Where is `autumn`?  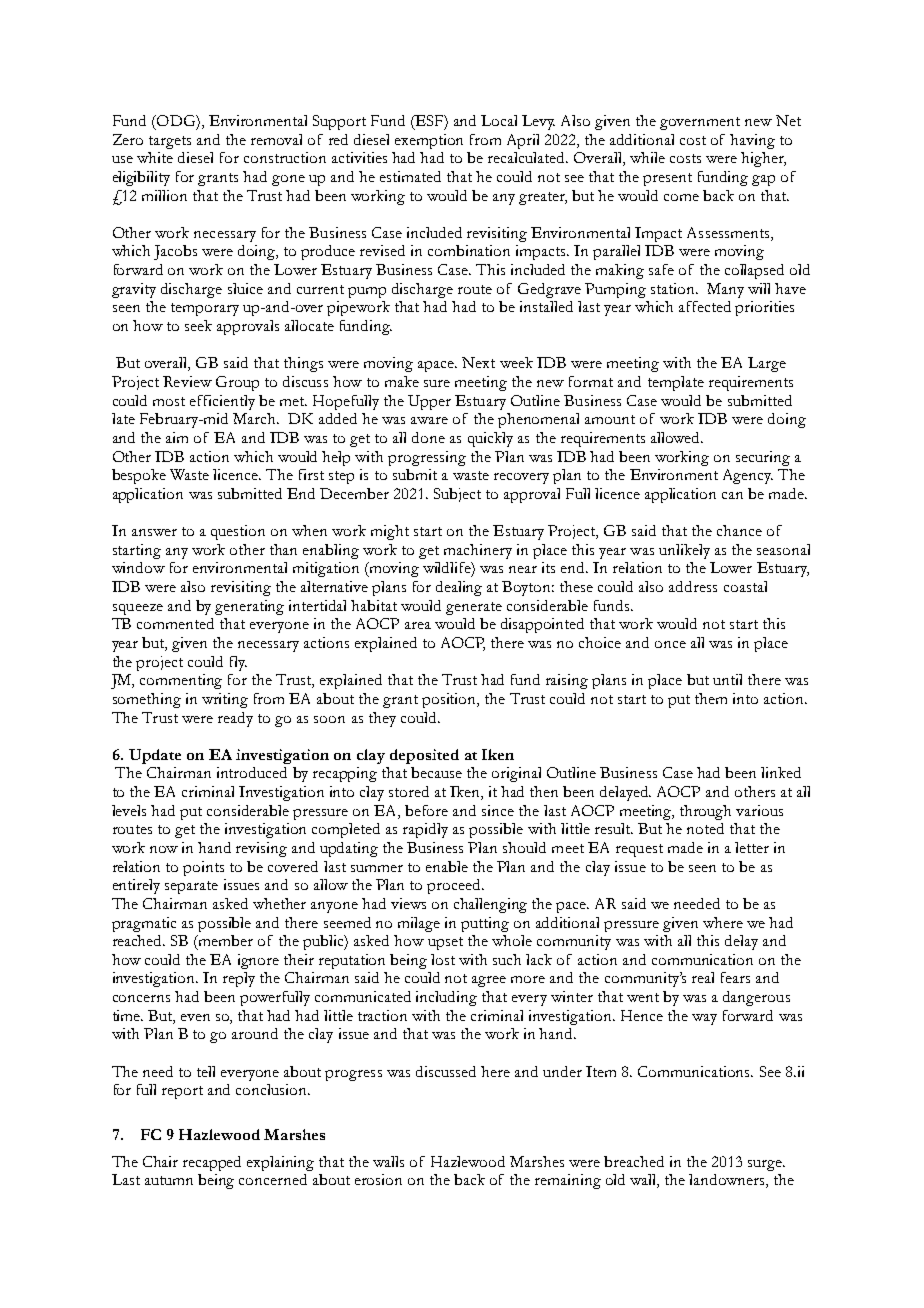
autumn is located at coordinates (169, 1180).
